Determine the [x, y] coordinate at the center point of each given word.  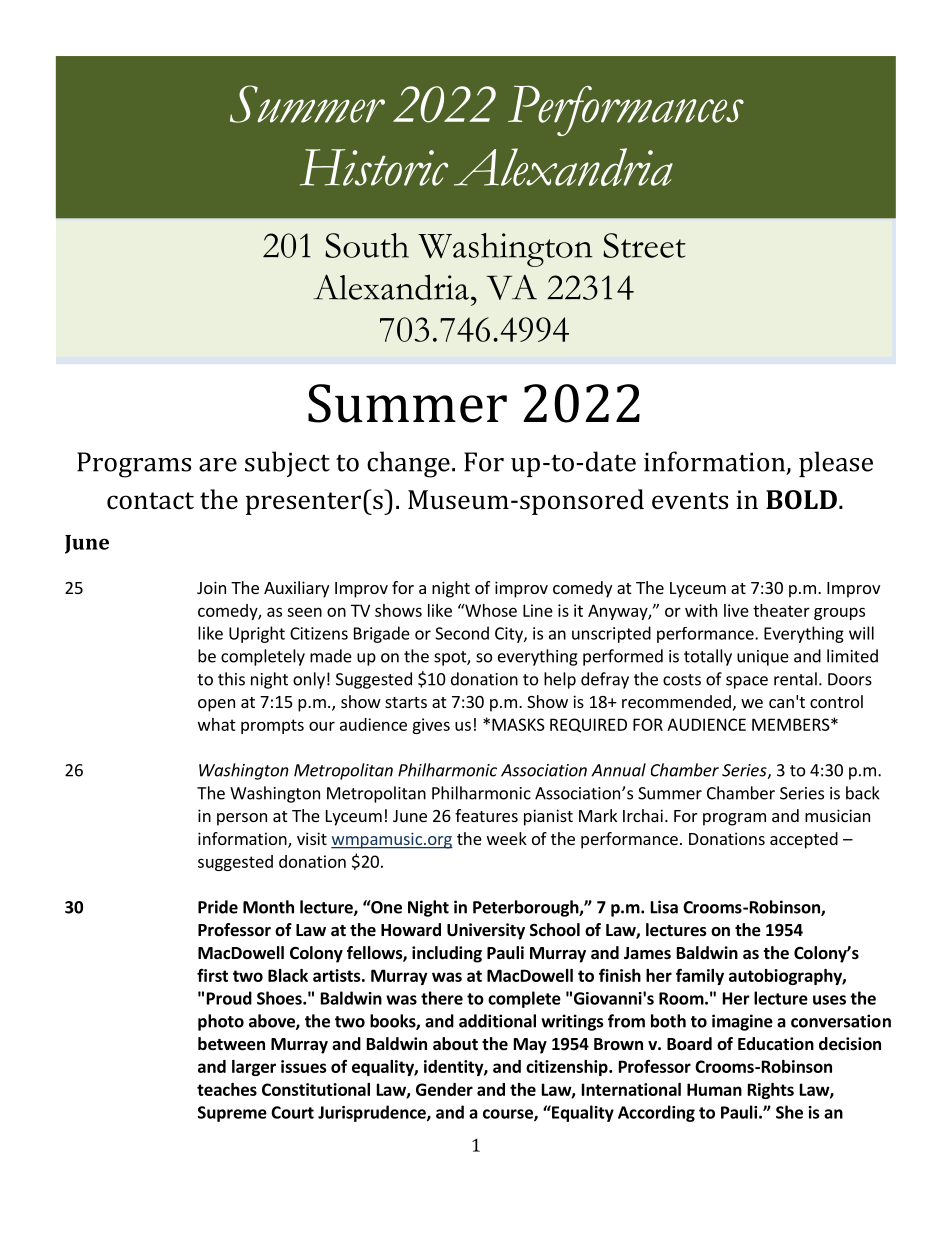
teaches [227, 1089]
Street [644, 245]
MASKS [518, 724]
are [218, 465]
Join [211, 587]
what [217, 724]
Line [538, 610]
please [836, 464]
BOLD [801, 499]
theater [781, 610]
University [486, 931]
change [408, 464]
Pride [218, 907]
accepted [804, 840]
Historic [374, 167]
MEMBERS [792, 724]
